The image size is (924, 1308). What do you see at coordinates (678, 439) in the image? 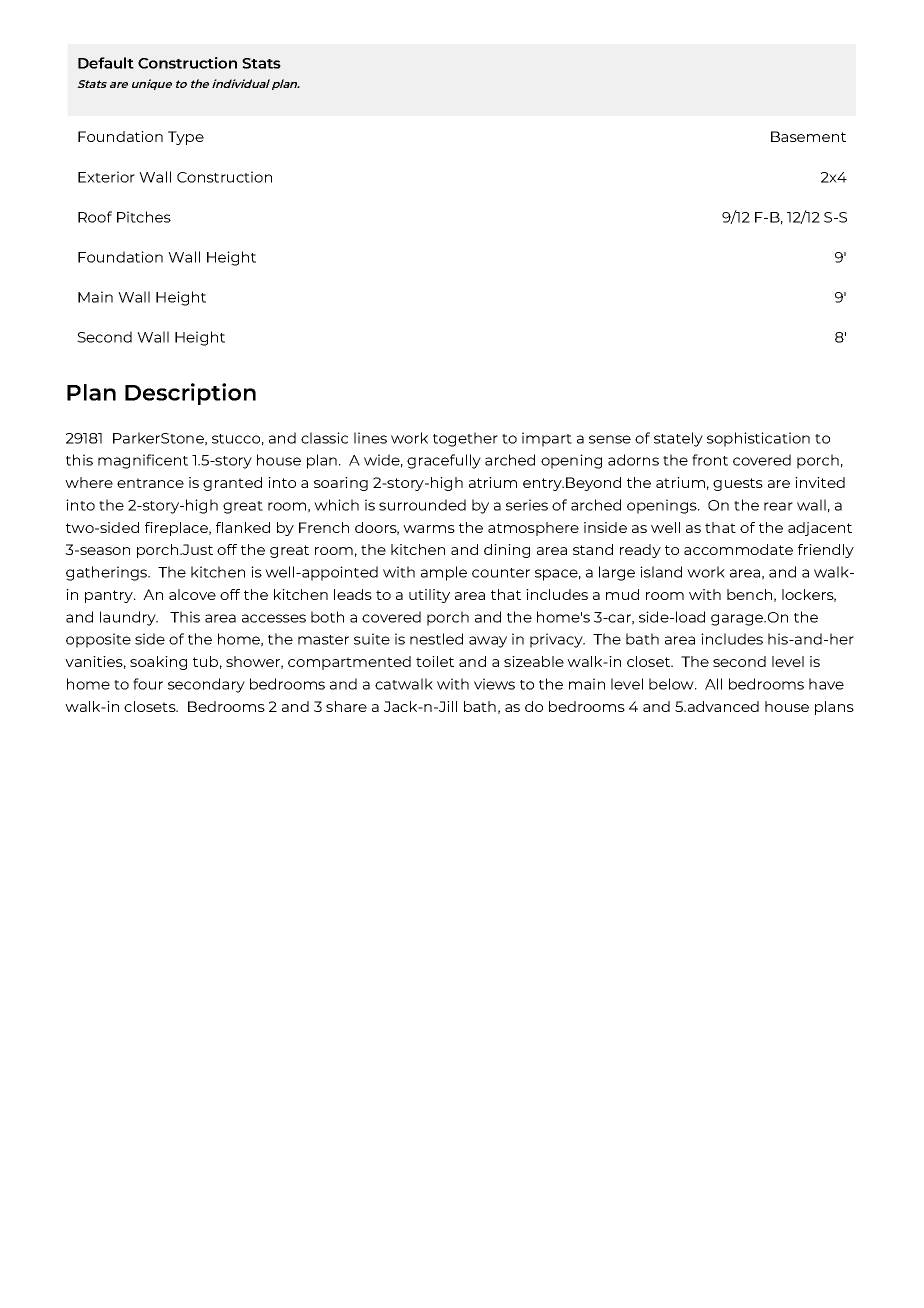
I see `stately` at bounding box center [678, 439].
